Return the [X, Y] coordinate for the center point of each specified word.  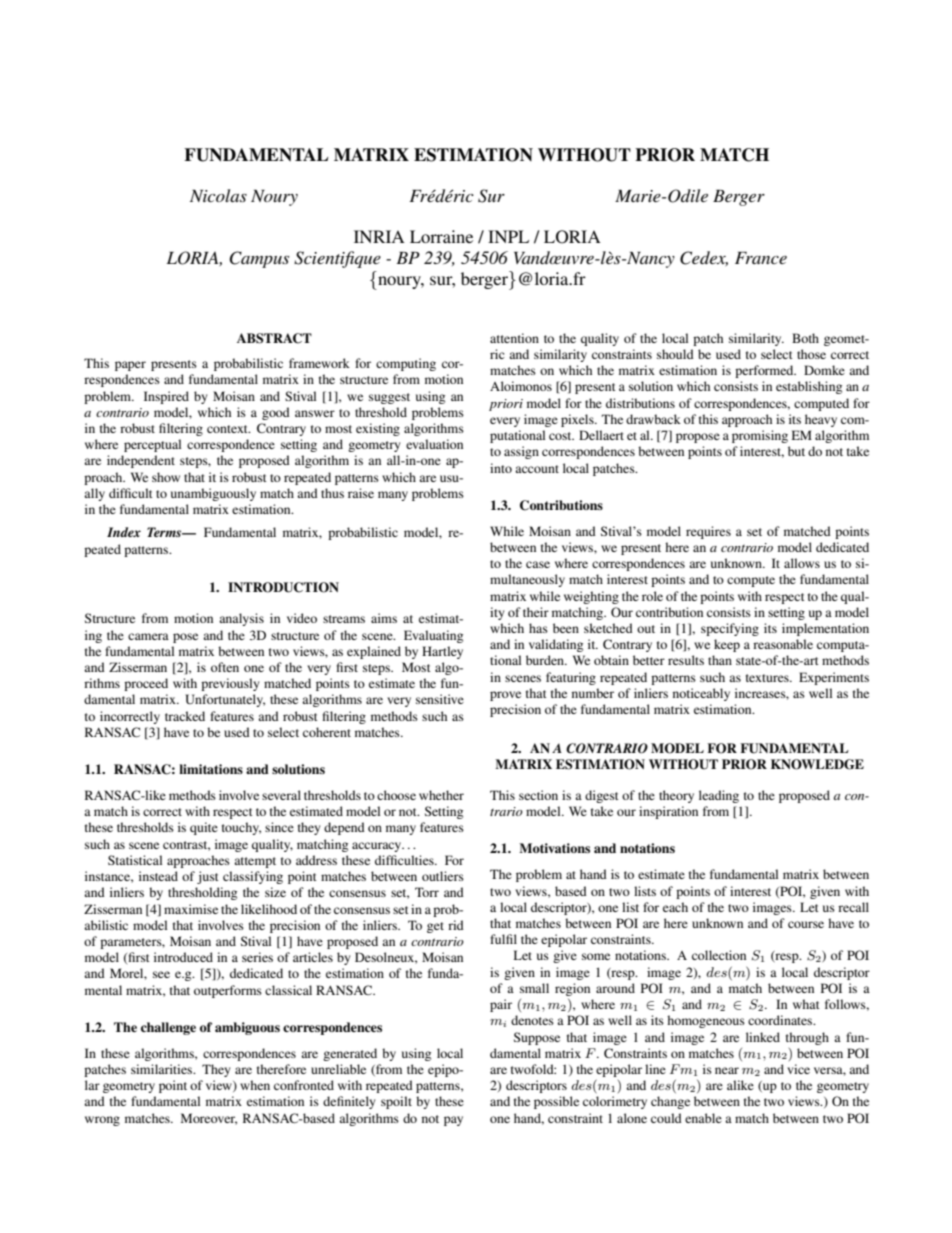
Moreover [209, 1119]
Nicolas [218, 195]
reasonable [783, 644]
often [225, 667]
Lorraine [441, 236]
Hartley [442, 652]
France [761, 258]
